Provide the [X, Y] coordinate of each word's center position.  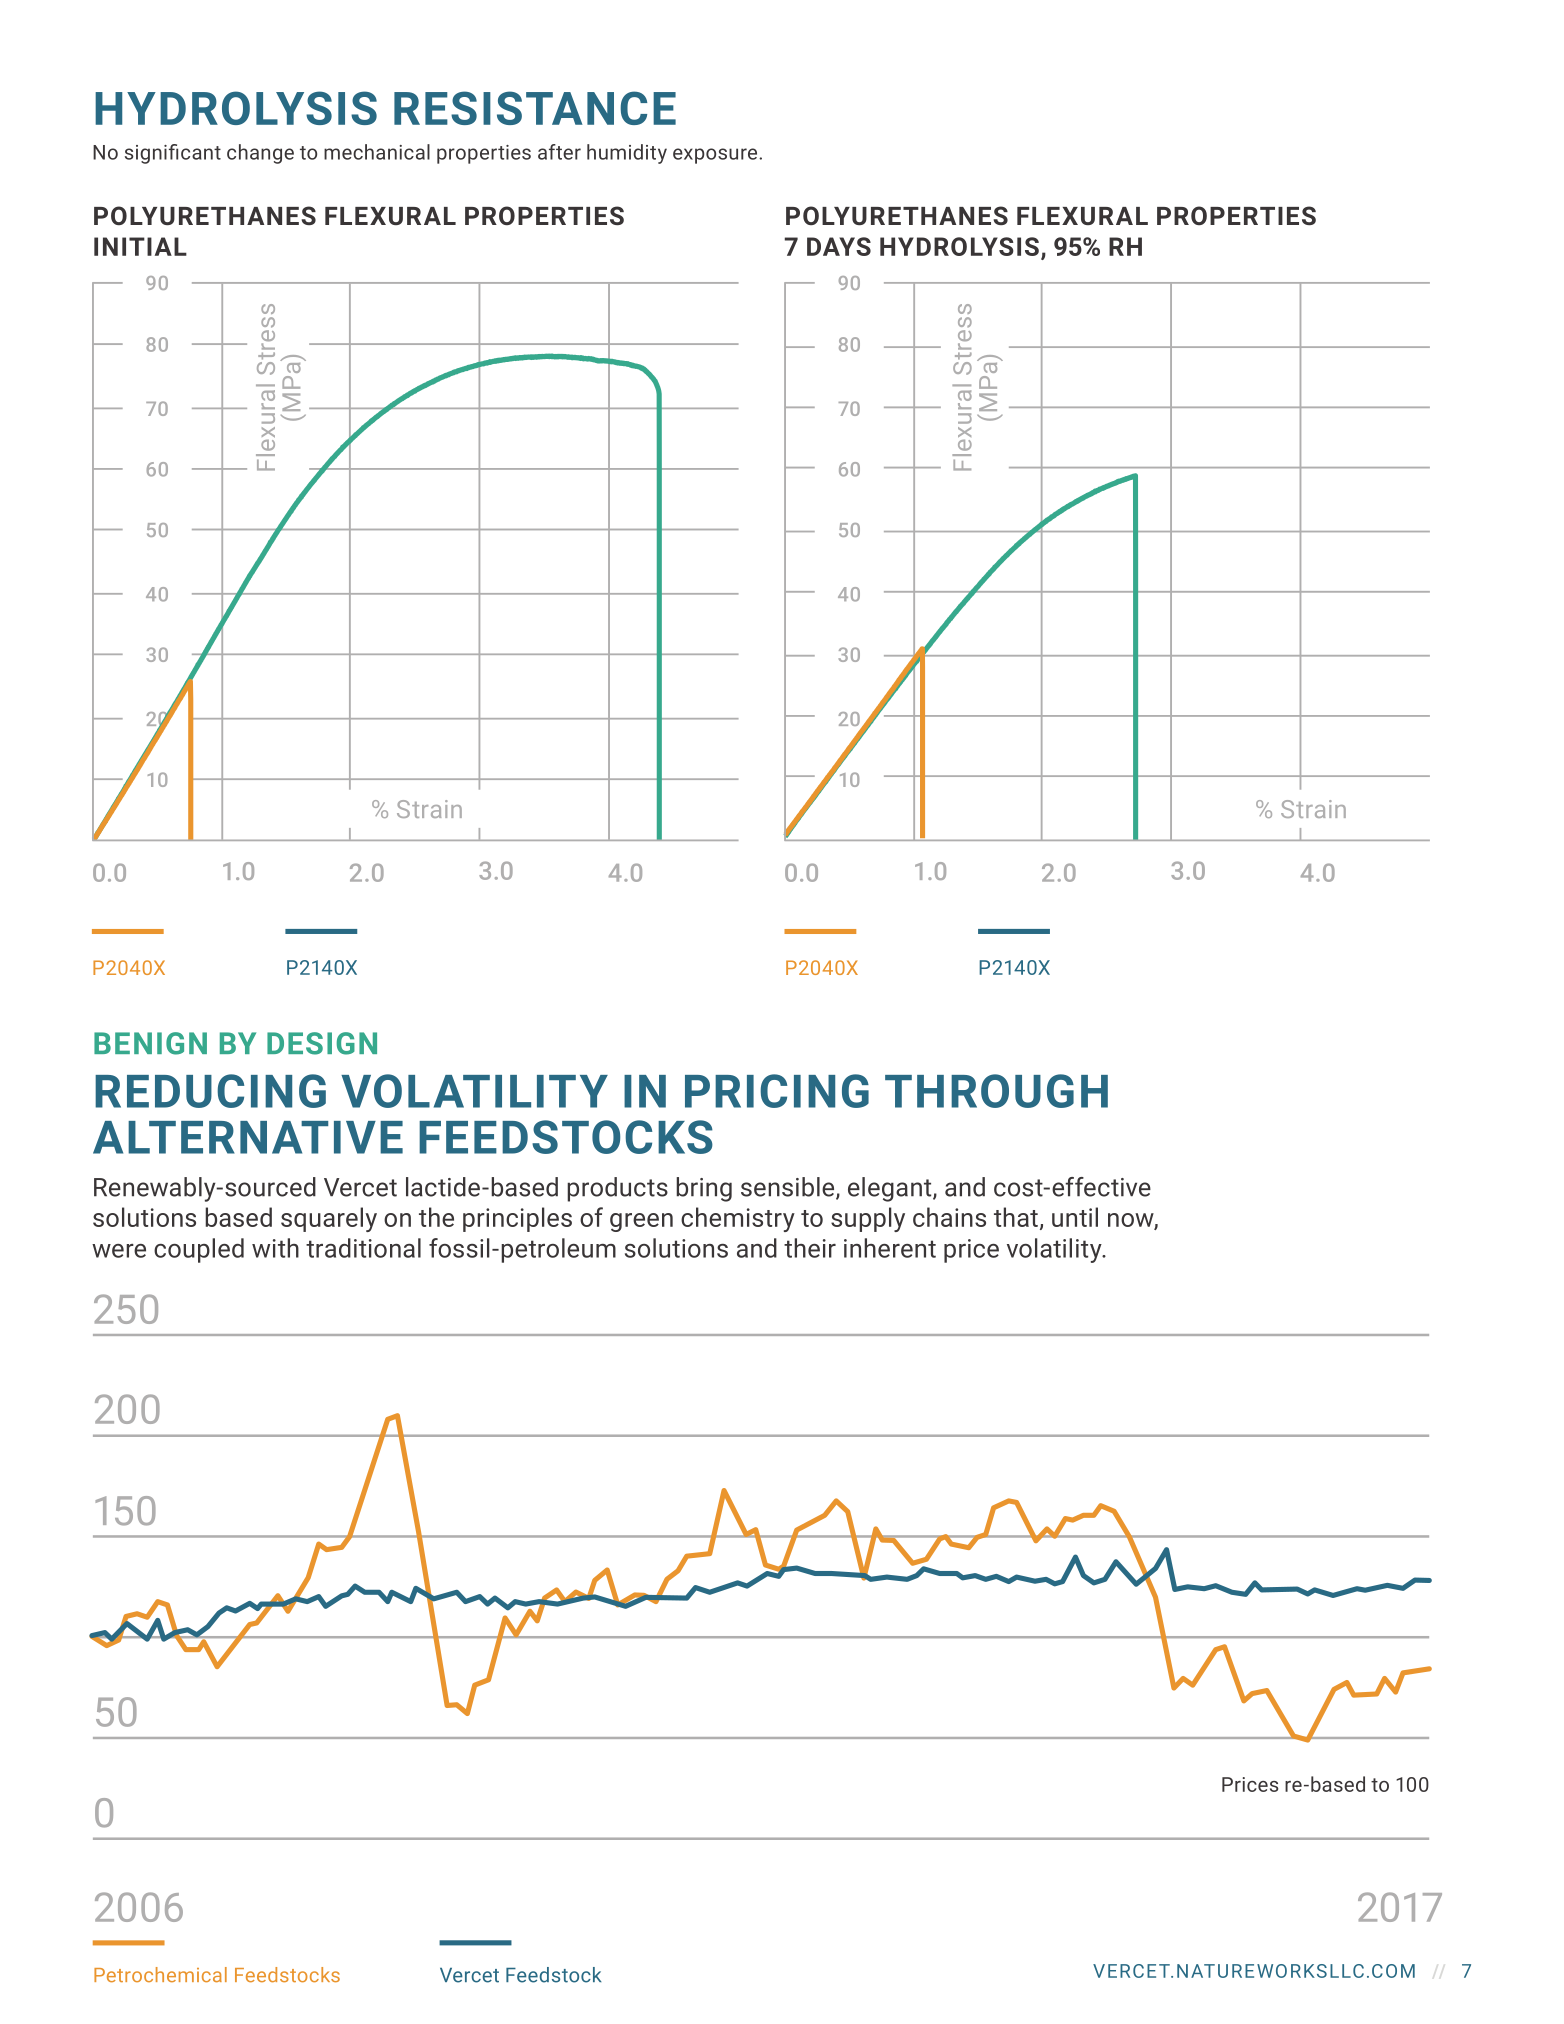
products [617, 1189]
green [641, 1222]
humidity [627, 154]
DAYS [839, 246]
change [260, 154]
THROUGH [996, 1091]
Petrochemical [160, 1975]
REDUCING [210, 1091]
